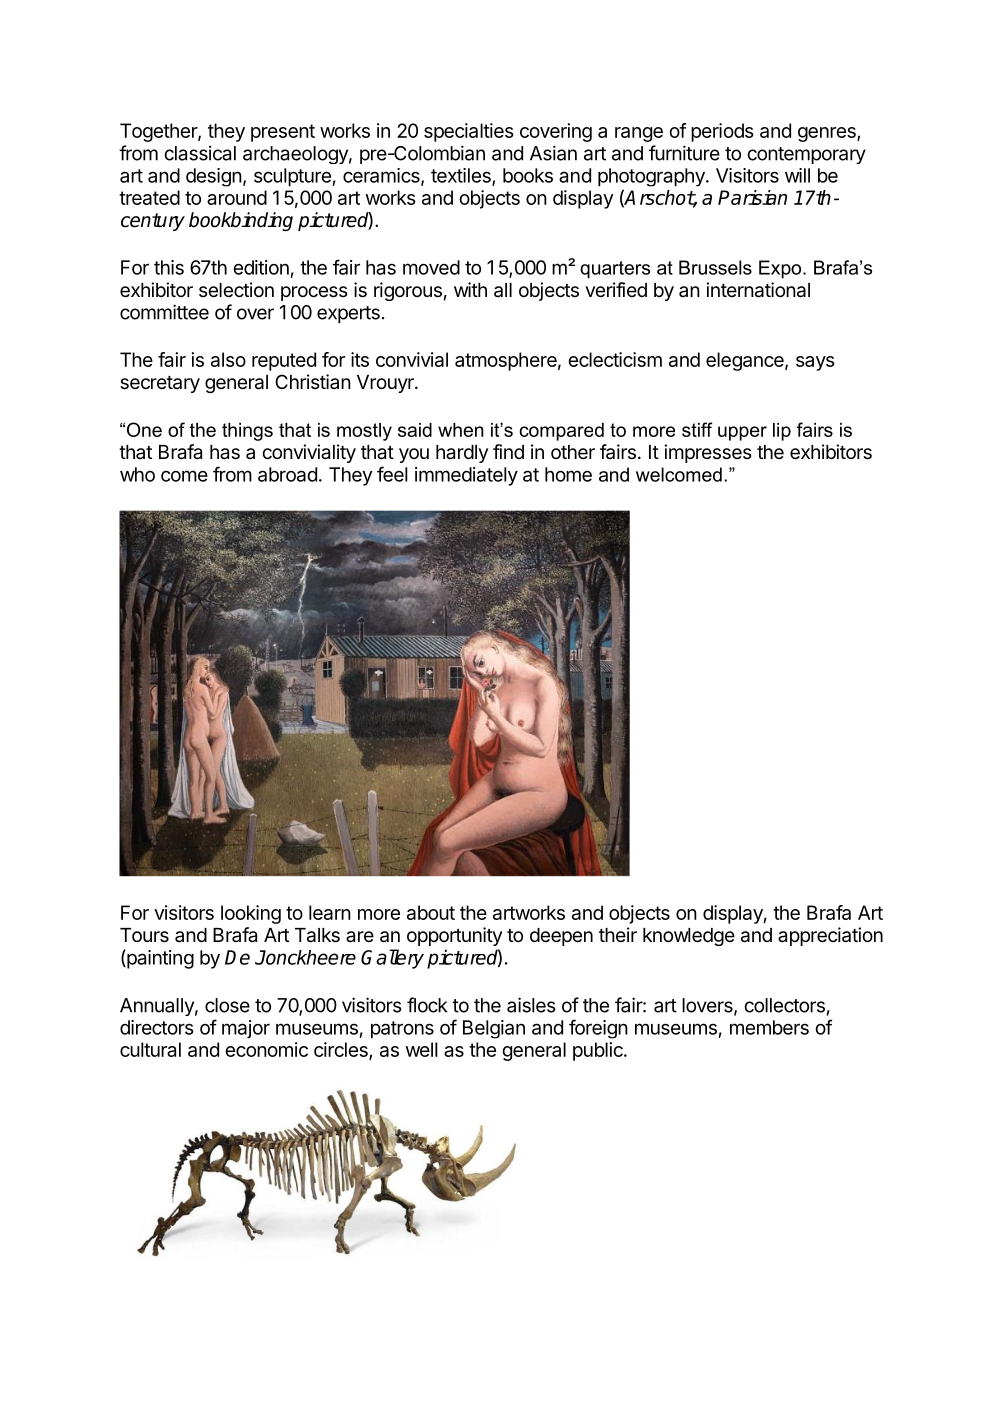 This screenshot has width=1004, height=1420. What do you see at coordinates (769, 1027) in the screenshot?
I see `members` at bounding box center [769, 1027].
